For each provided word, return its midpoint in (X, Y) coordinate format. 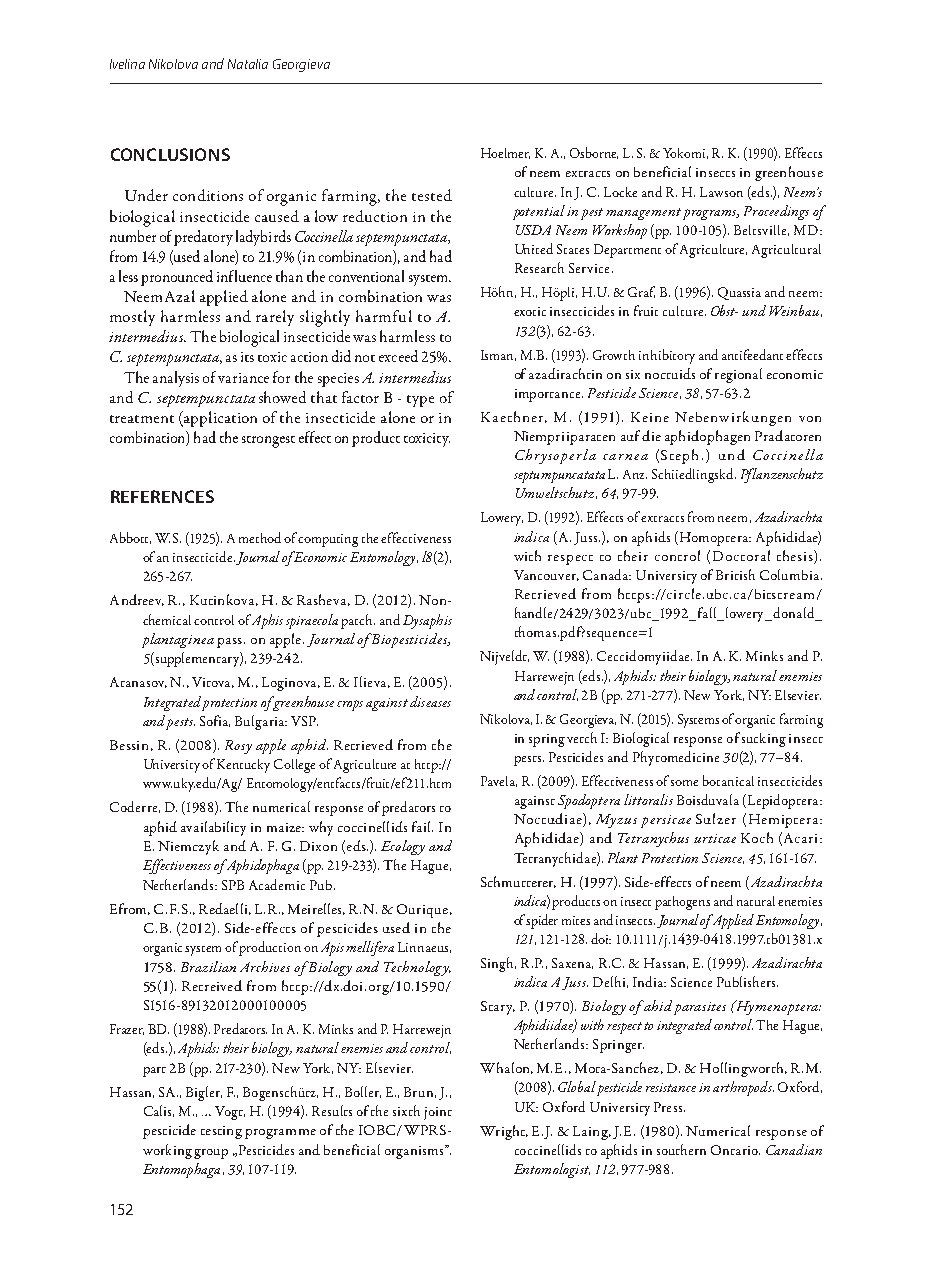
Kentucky (243, 766)
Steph (679, 456)
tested (432, 195)
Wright (503, 1132)
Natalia (248, 64)
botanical (728, 780)
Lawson (721, 192)
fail (422, 826)
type (420, 401)
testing (221, 1132)
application (219, 419)
